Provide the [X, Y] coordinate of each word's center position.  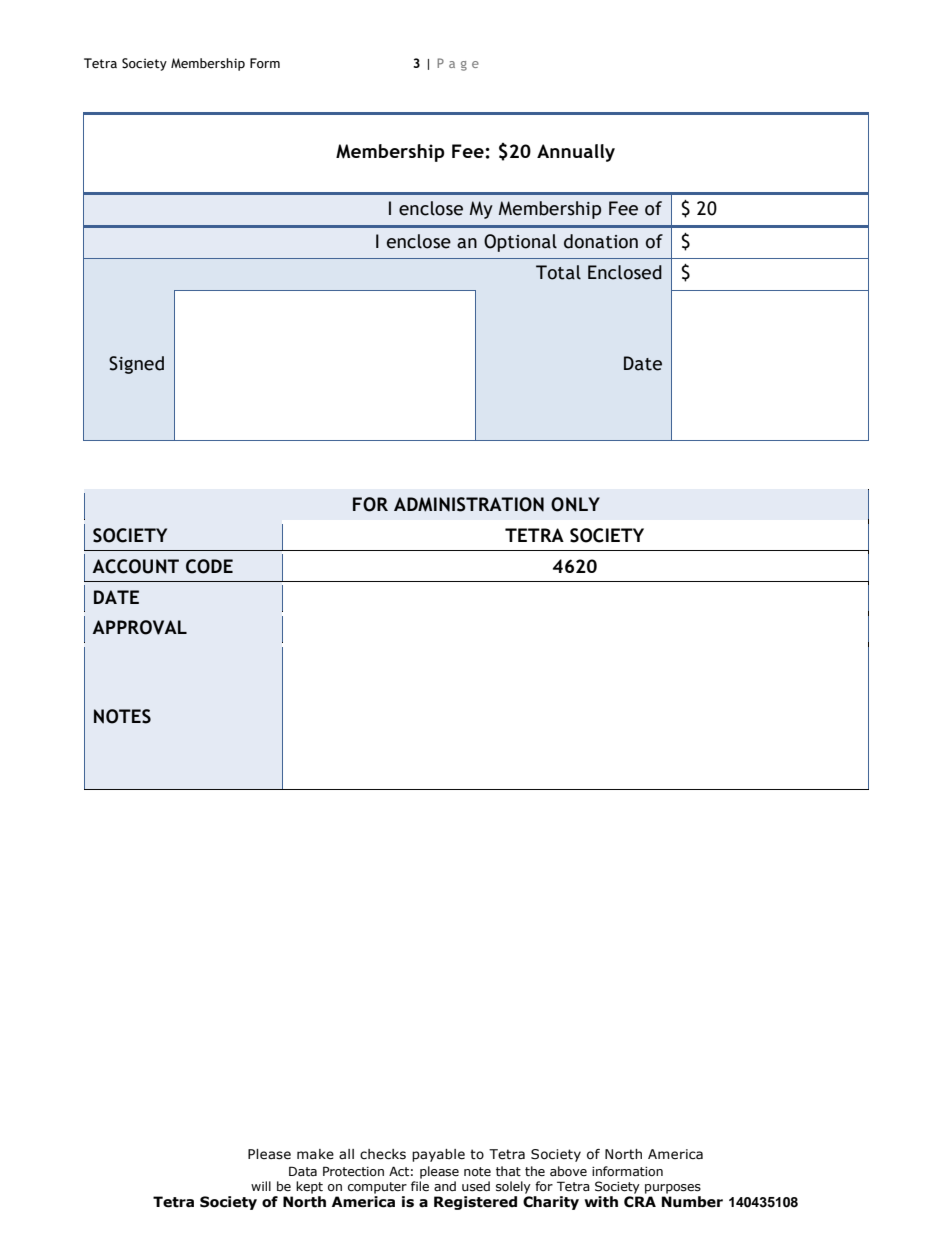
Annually [576, 153]
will [261, 1186]
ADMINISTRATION [469, 504]
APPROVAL [139, 627]
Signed [136, 365]
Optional [520, 243]
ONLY [575, 504]
